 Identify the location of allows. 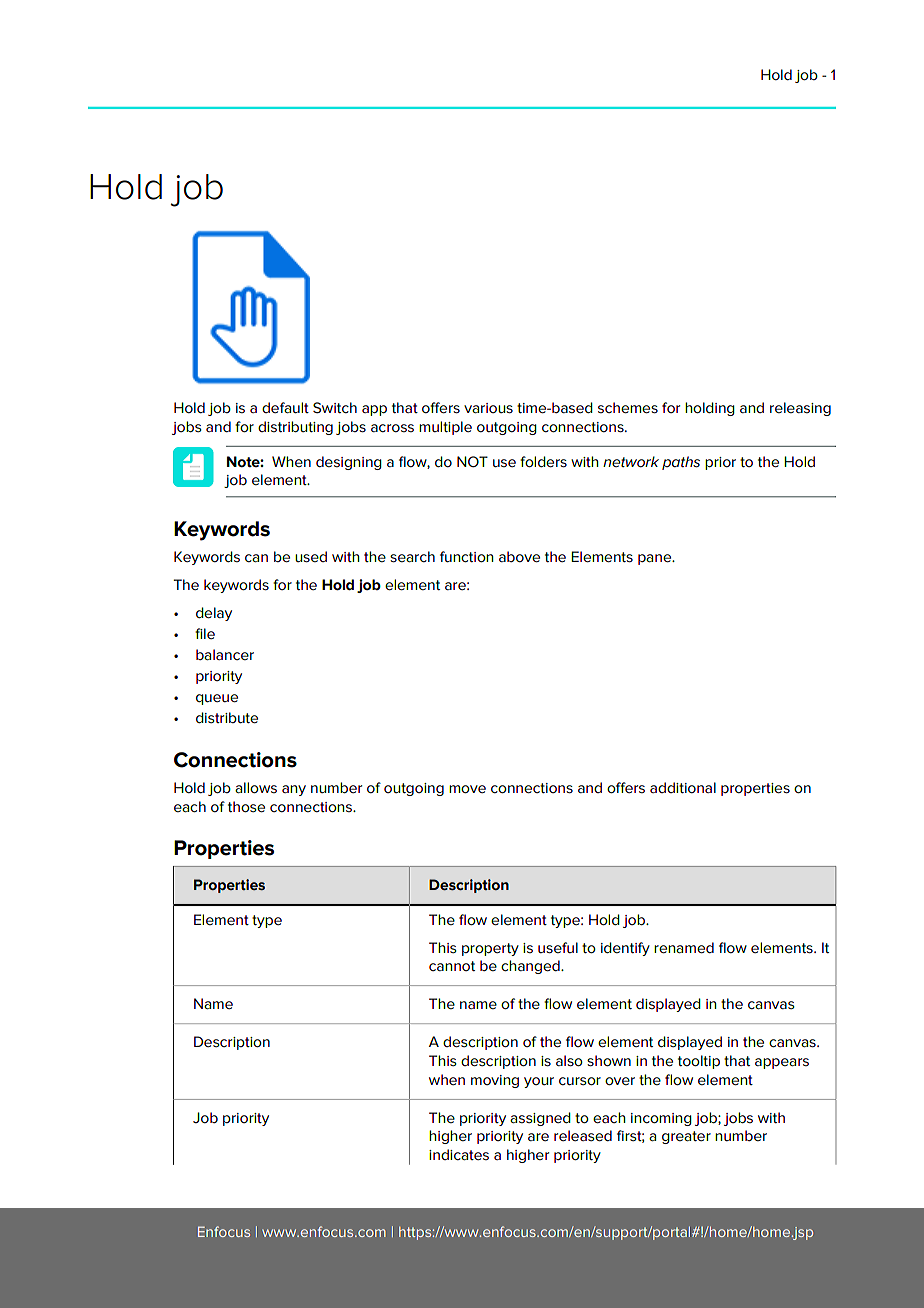
(256, 787).
